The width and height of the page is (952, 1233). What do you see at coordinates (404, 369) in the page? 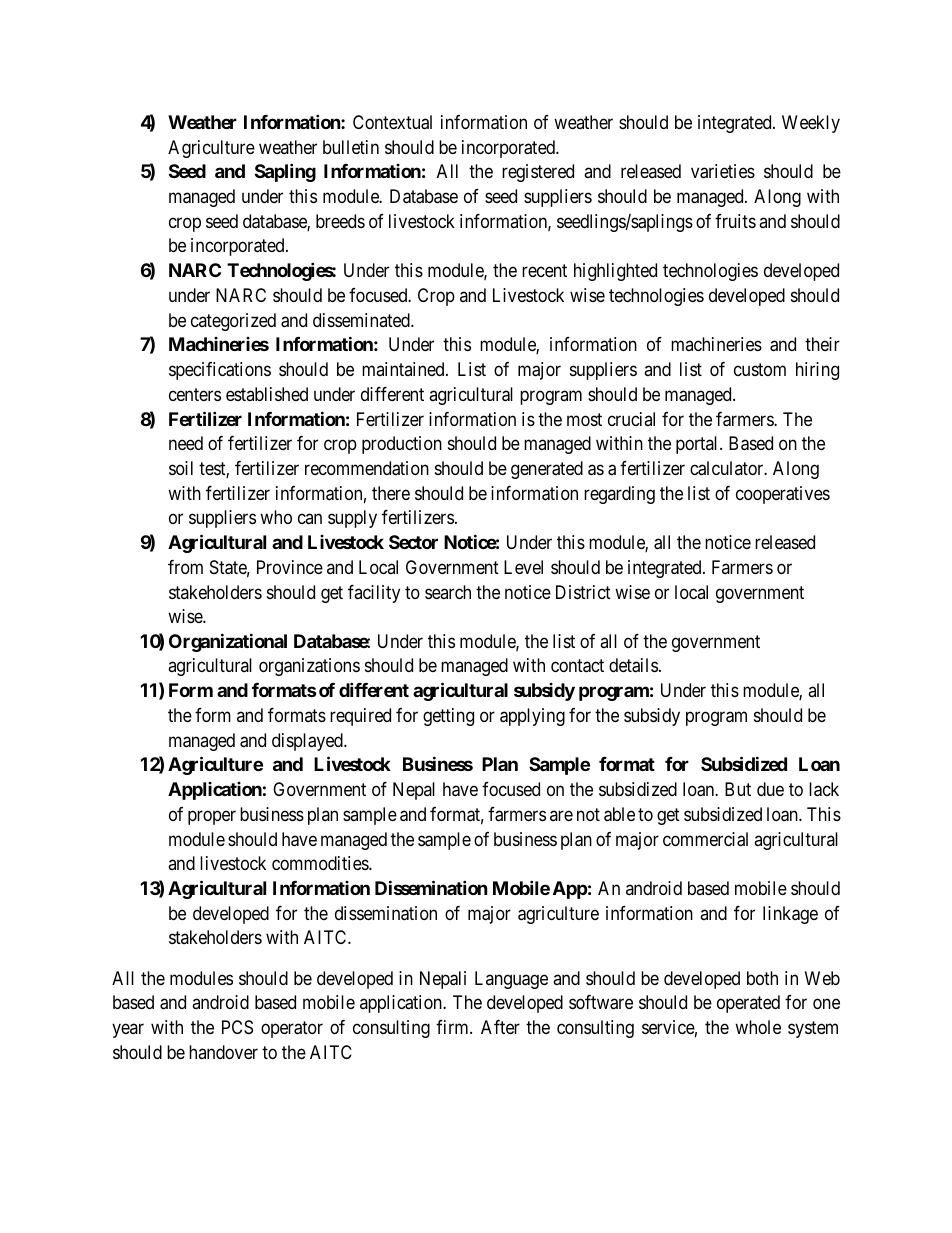
I see `maintained` at bounding box center [404, 369].
